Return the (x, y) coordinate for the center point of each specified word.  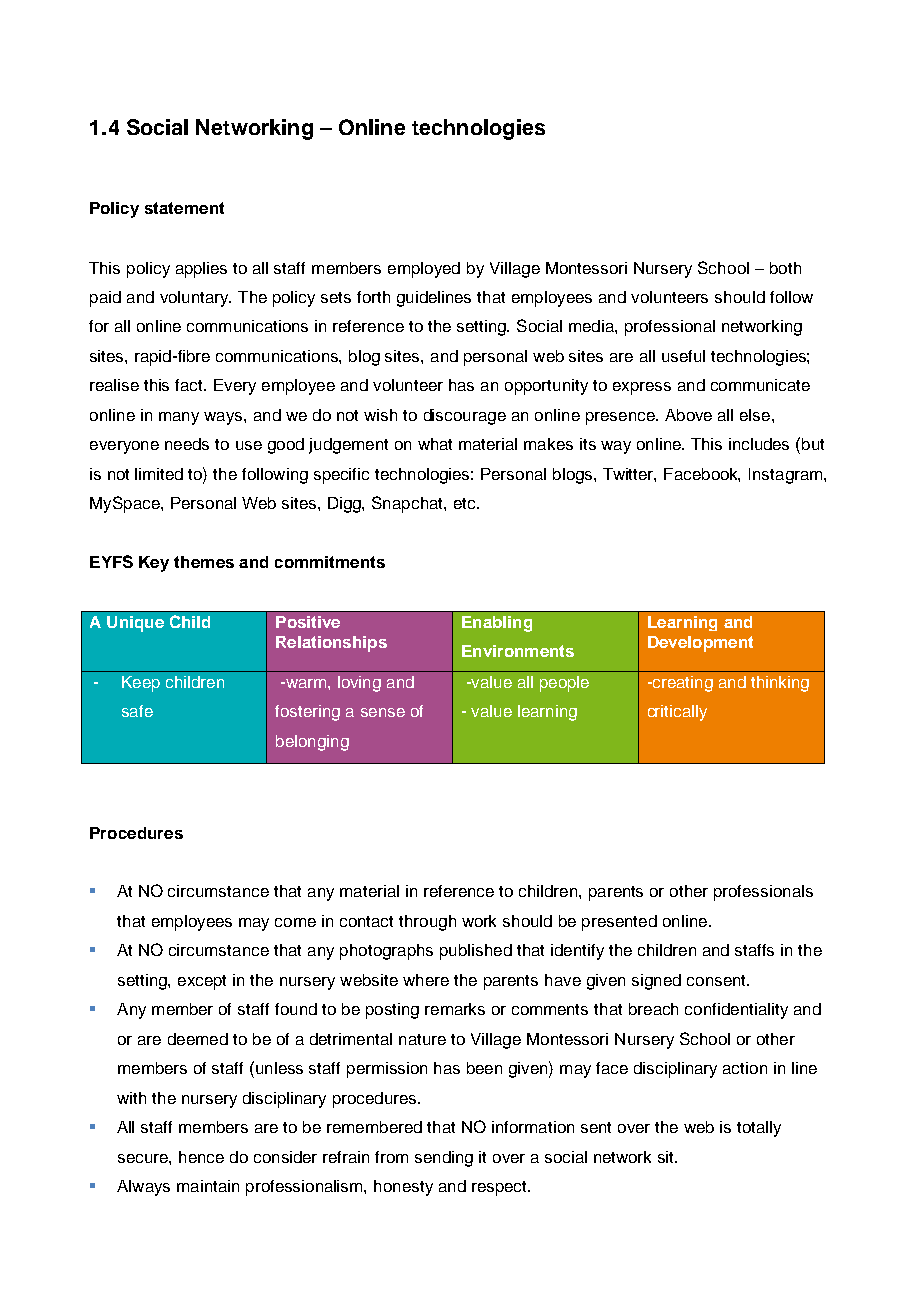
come (295, 922)
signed (656, 982)
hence (201, 1157)
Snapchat (408, 504)
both (785, 268)
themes (204, 562)
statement (184, 208)
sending (444, 1159)
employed (424, 270)
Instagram (787, 476)
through (427, 923)
